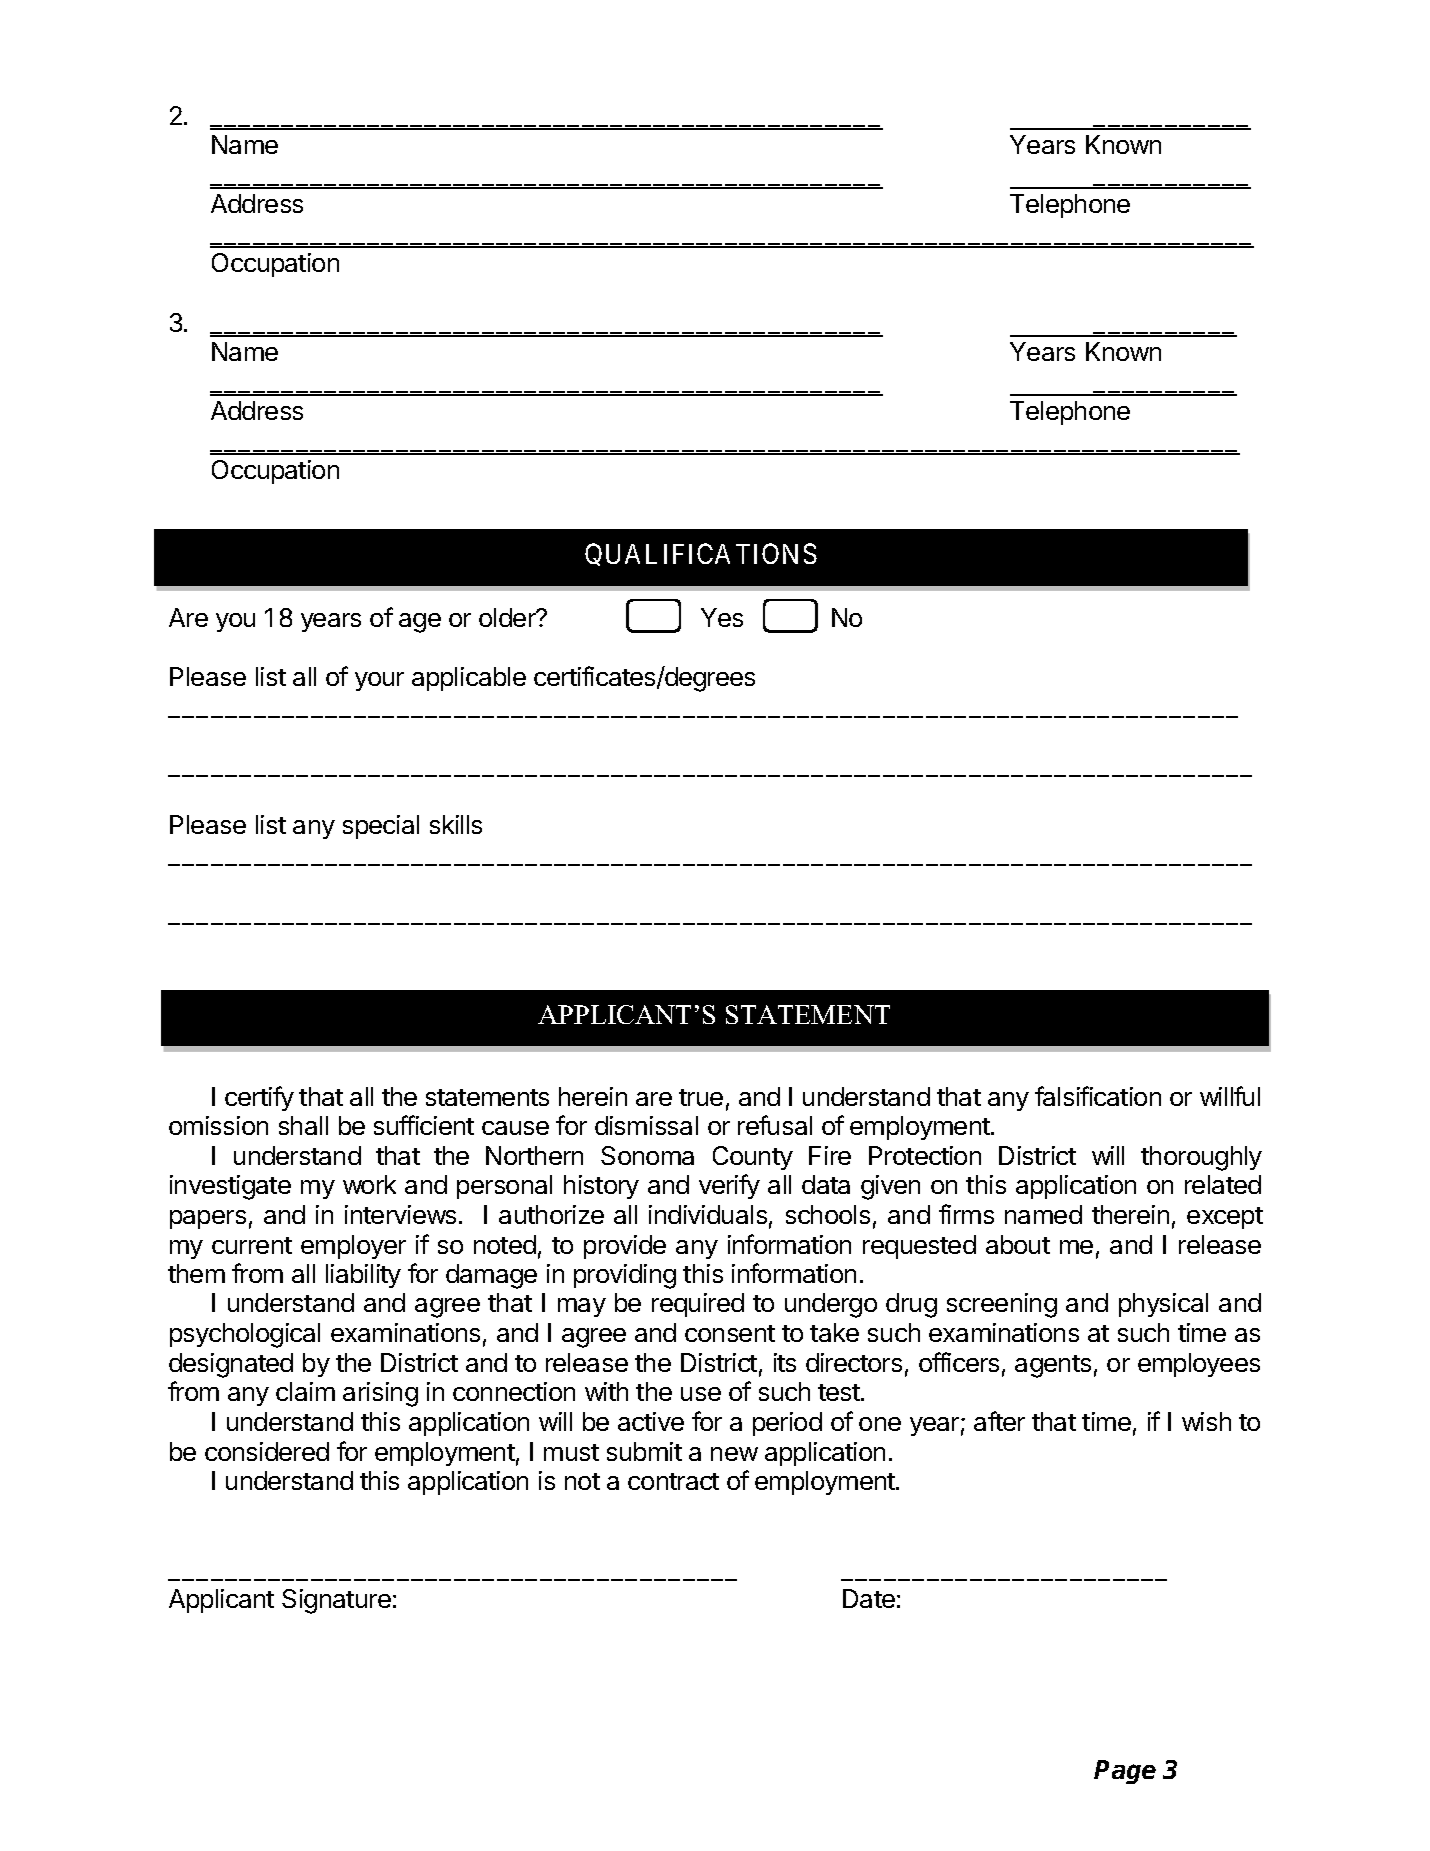 The height and width of the screenshot is (1851, 1430). I want to click on Signature, so click(336, 1601).
